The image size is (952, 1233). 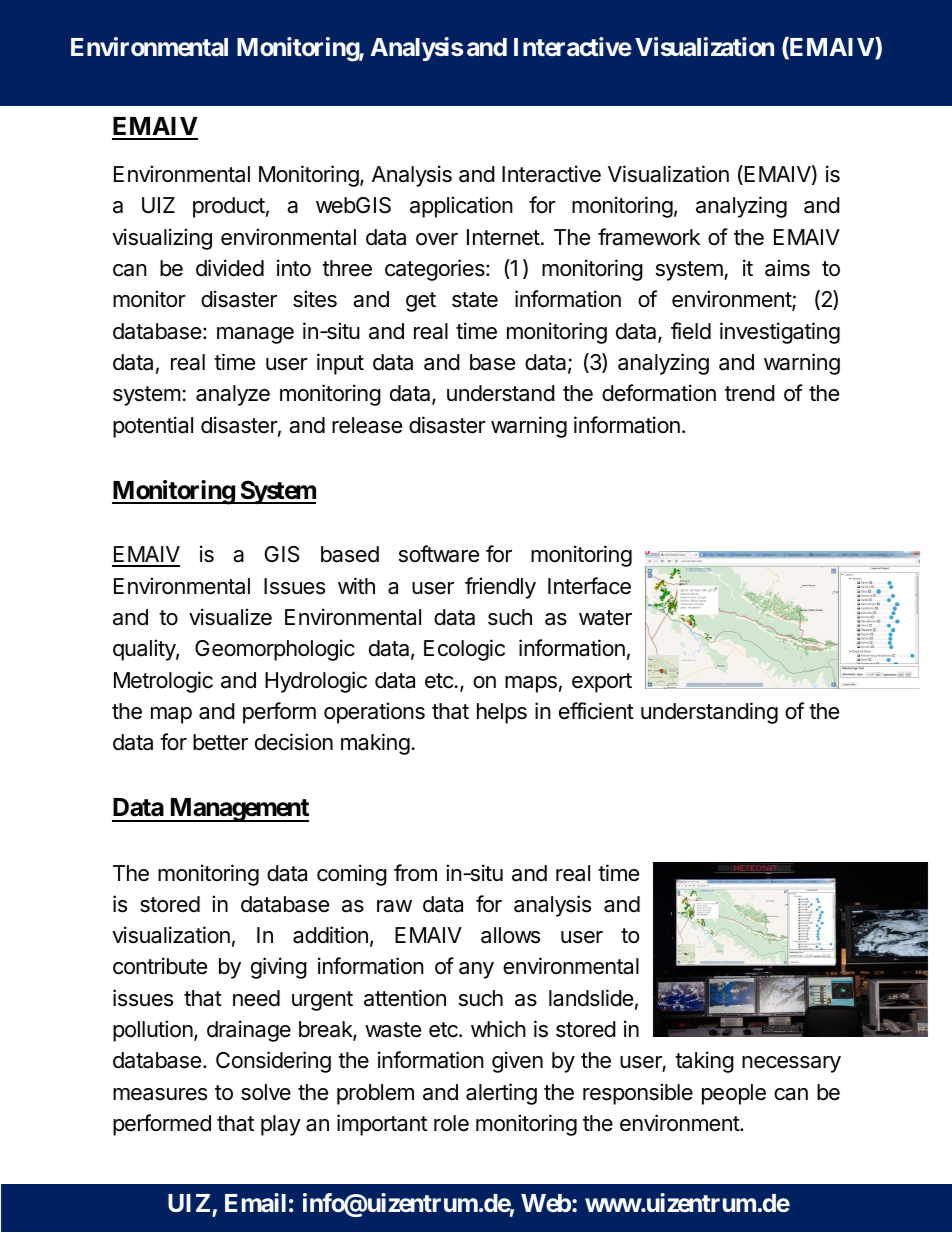 What do you see at coordinates (502, 713) in the image?
I see `helps` at bounding box center [502, 713].
